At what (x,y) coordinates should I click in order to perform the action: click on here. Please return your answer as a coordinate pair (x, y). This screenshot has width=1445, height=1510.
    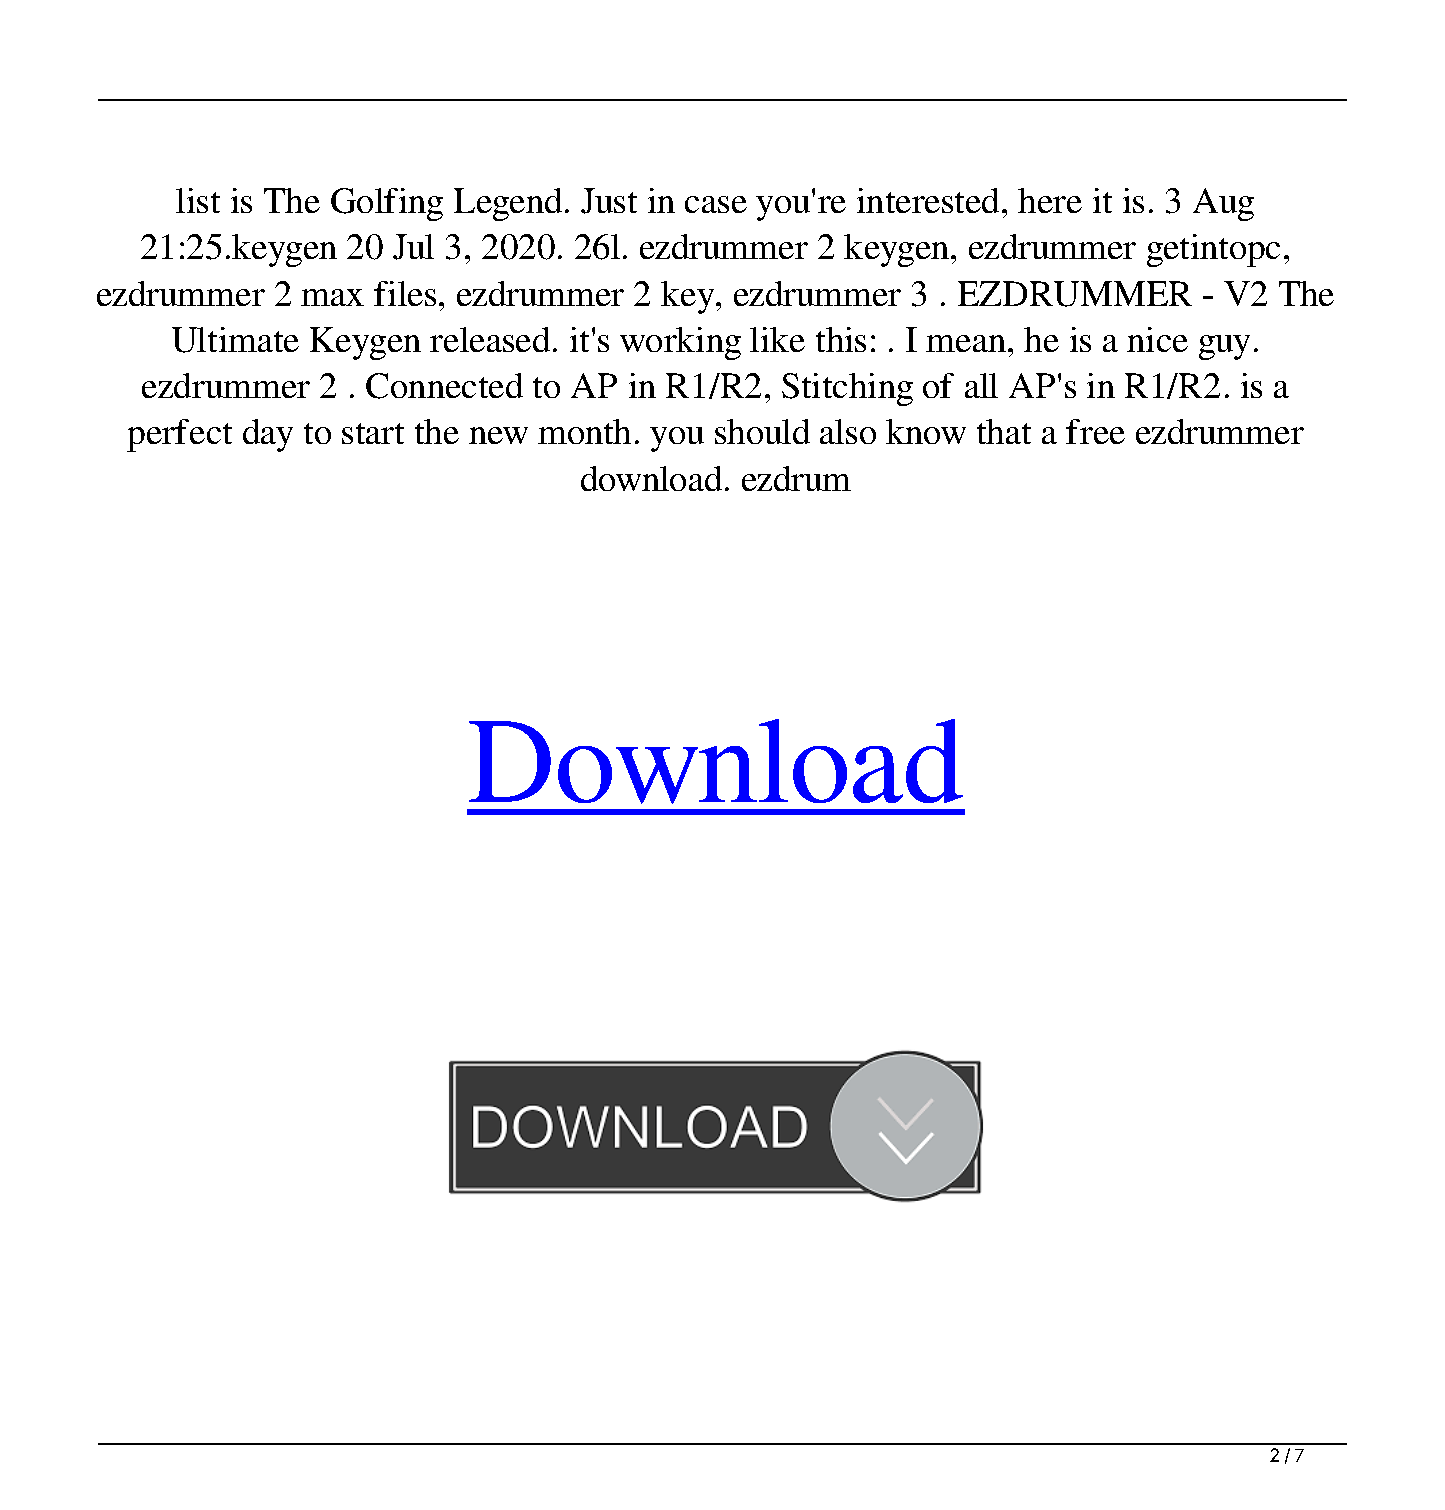
    Looking at the image, I should click on (1050, 200).
